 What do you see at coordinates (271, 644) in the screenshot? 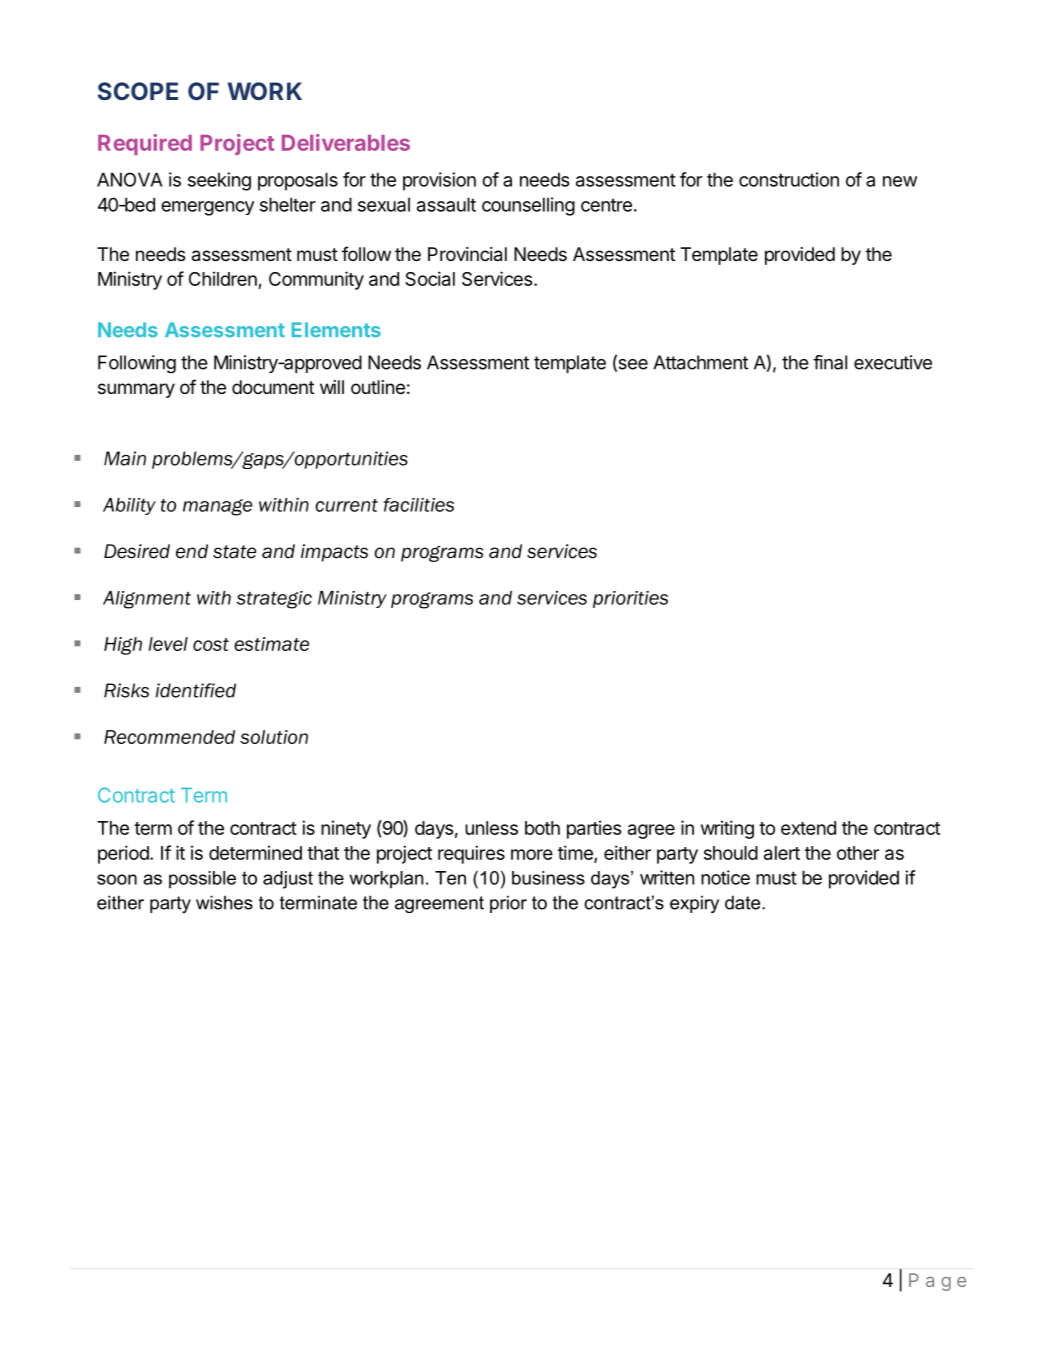
I see `estimate` at bounding box center [271, 644].
